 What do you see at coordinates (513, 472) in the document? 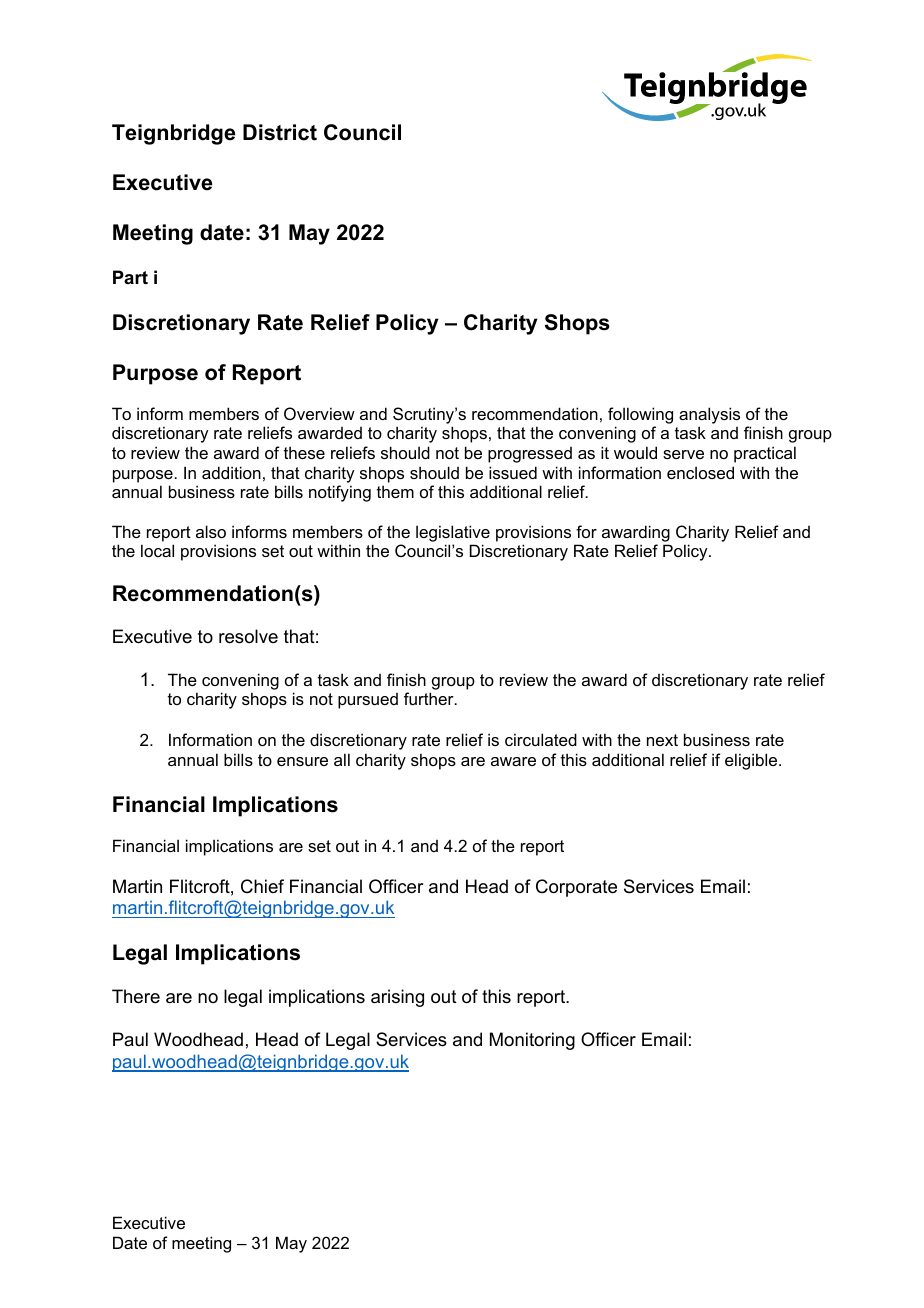
I see `issued` at bounding box center [513, 472].
